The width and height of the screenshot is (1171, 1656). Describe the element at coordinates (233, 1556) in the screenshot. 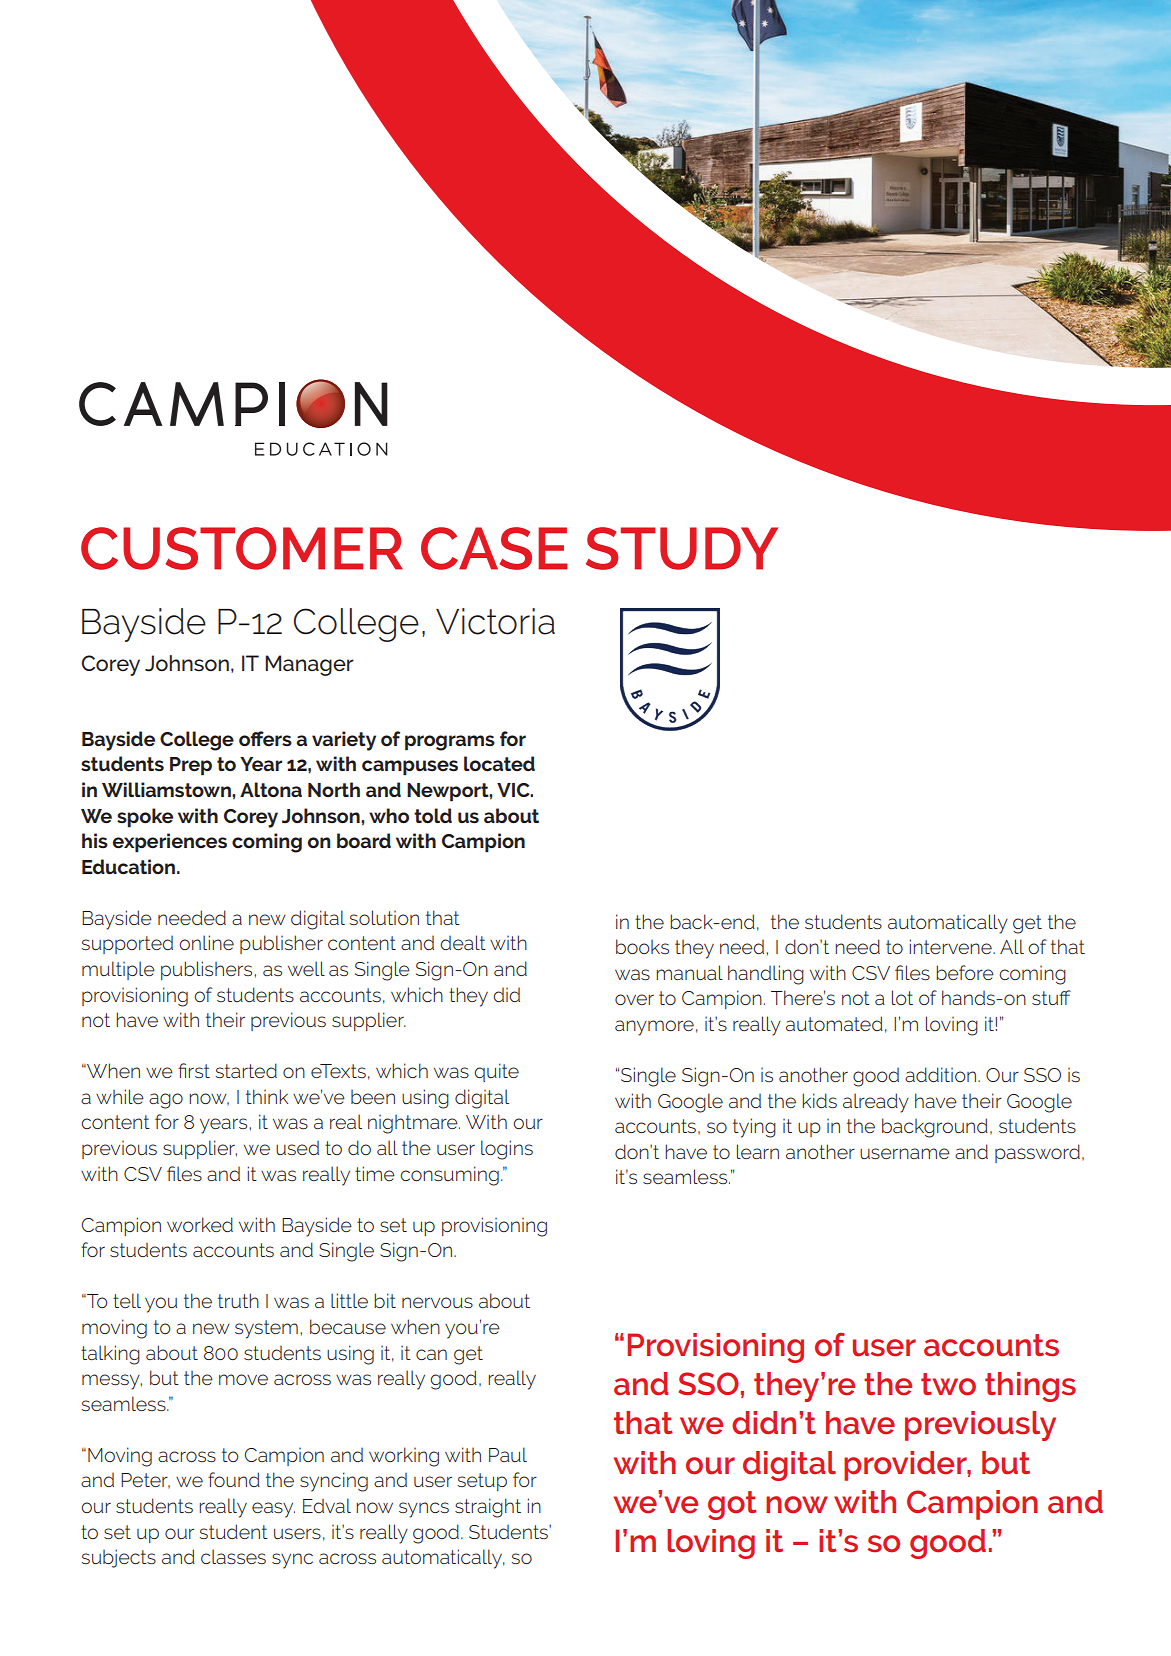

I see `classes` at that location.
